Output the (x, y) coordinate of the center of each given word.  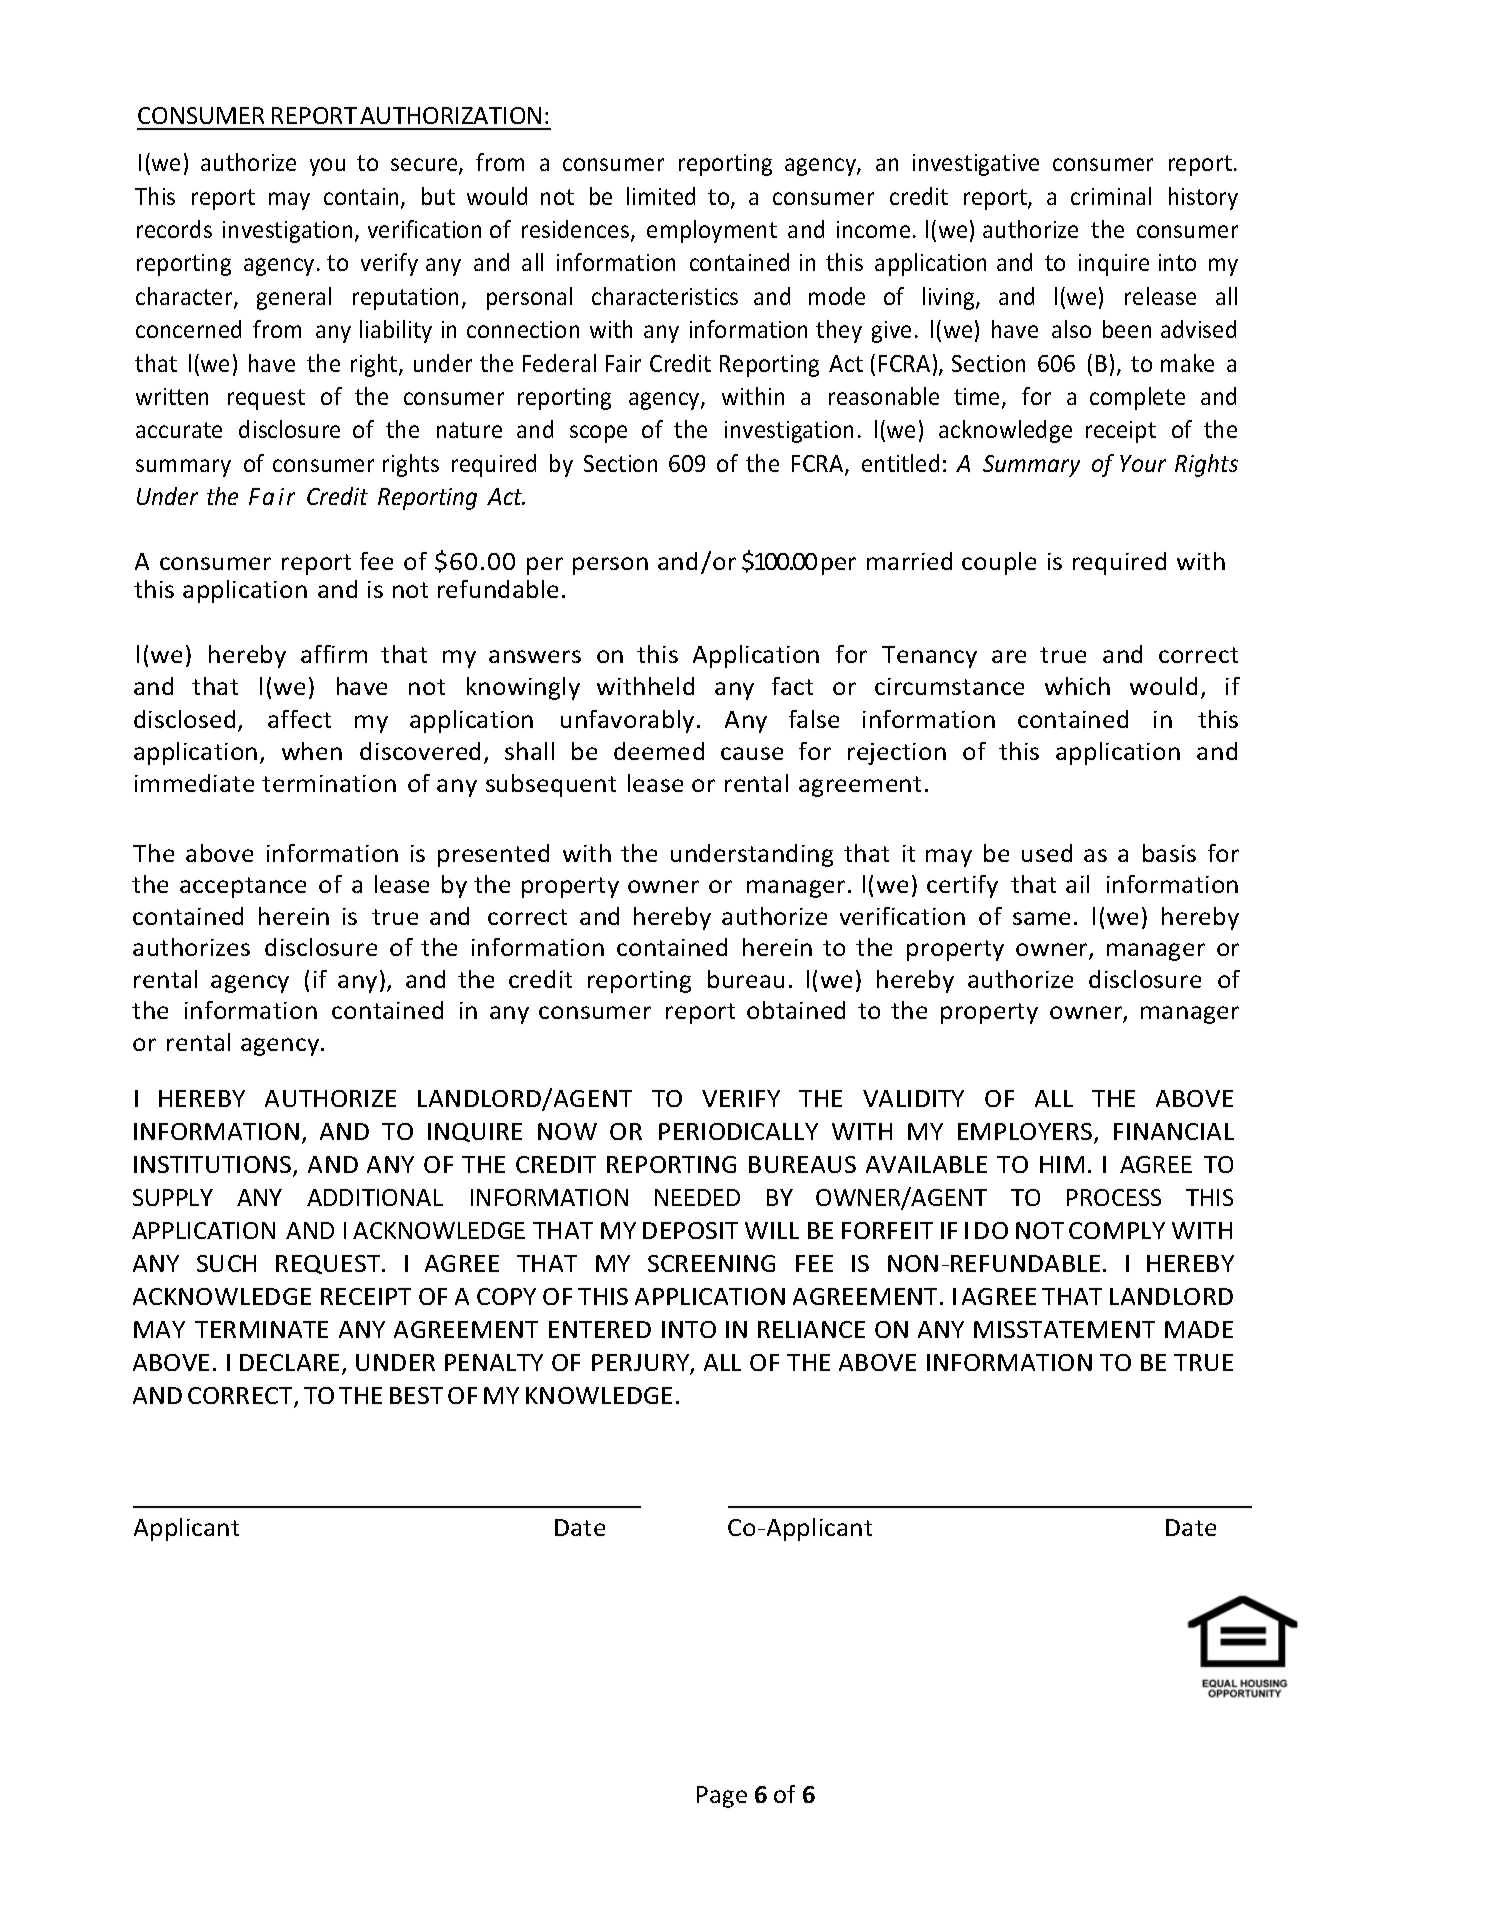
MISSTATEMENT (1064, 1329)
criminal (1111, 196)
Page (722, 1797)
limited (661, 196)
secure (425, 166)
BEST (416, 1395)
